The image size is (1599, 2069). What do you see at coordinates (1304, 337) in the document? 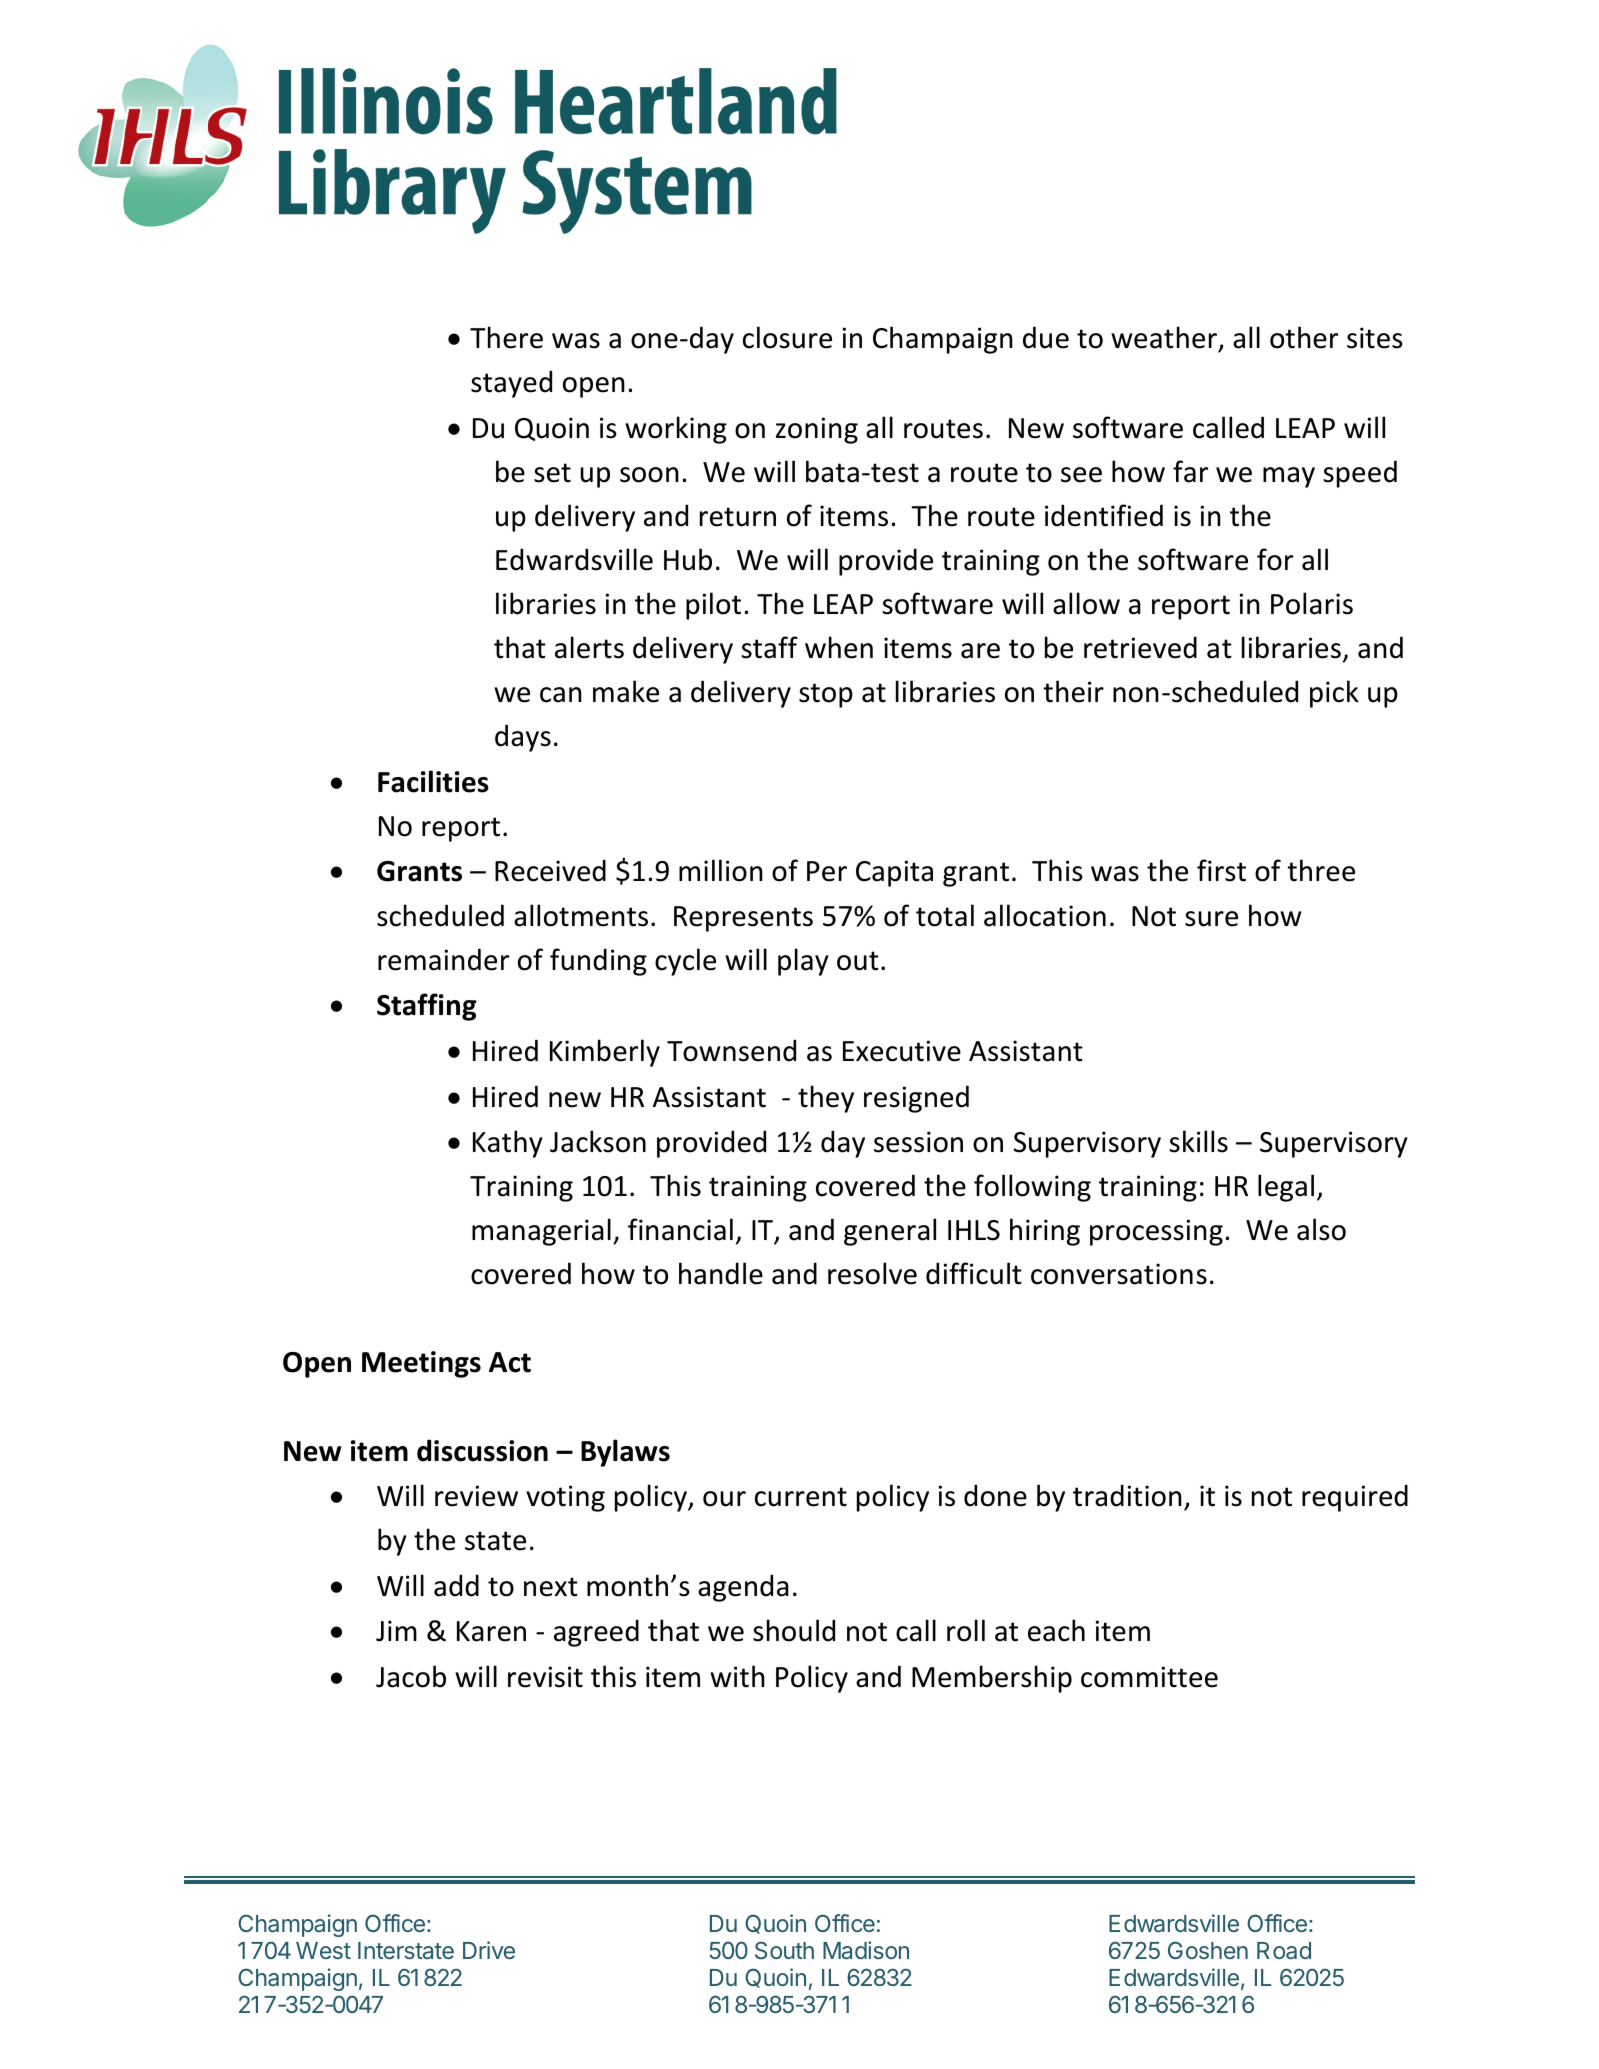
I see `other` at bounding box center [1304, 337].
